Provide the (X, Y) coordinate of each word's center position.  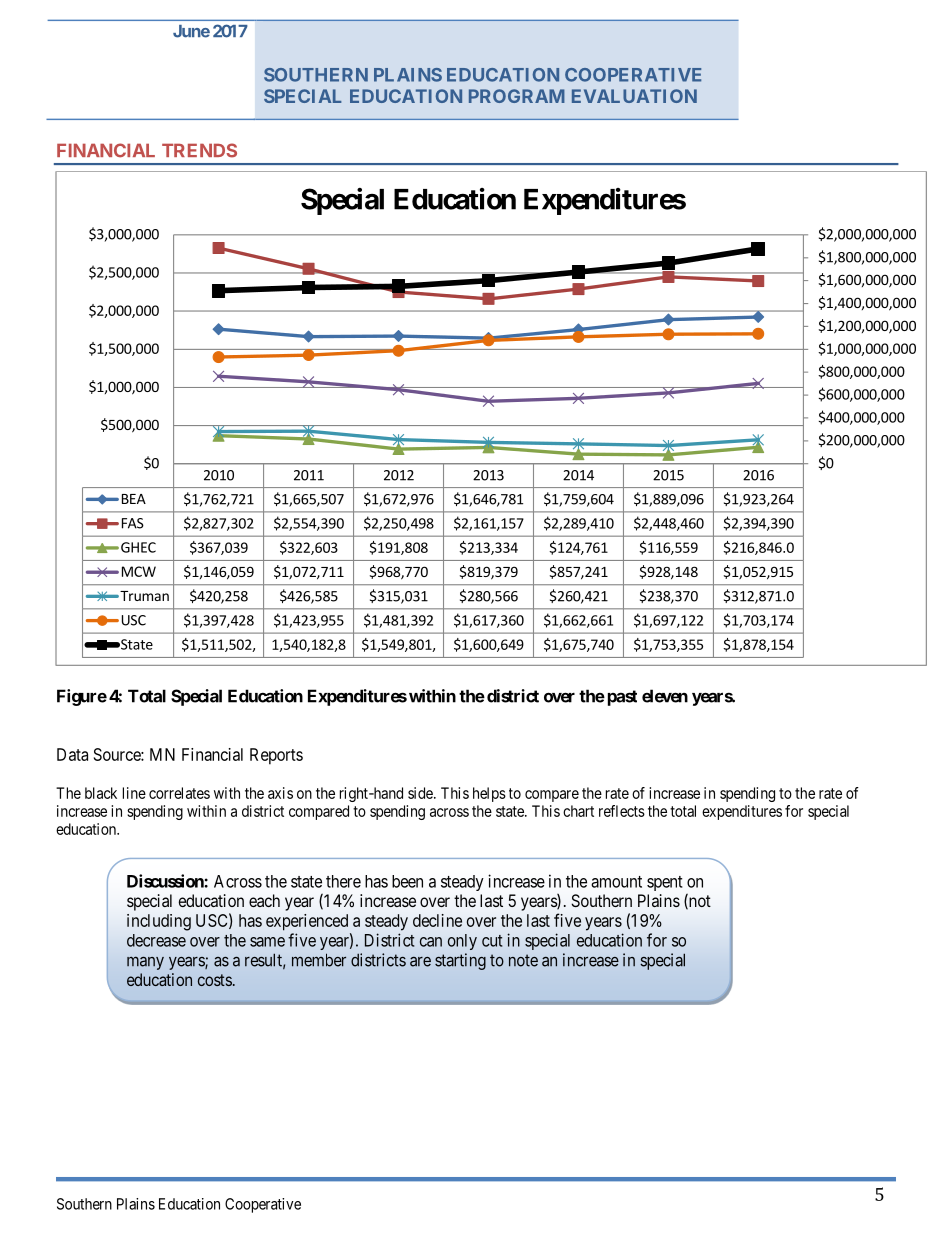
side (421, 793)
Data (72, 754)
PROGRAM (517, 96)
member (319, 960)
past (622, 698)
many (145, 963)
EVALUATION (634, 96)
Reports (276, 756)
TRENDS (199, 150)
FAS (133, 523)
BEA (134, 499)
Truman (143, 596)
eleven (665, 696)
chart (578, 811)
